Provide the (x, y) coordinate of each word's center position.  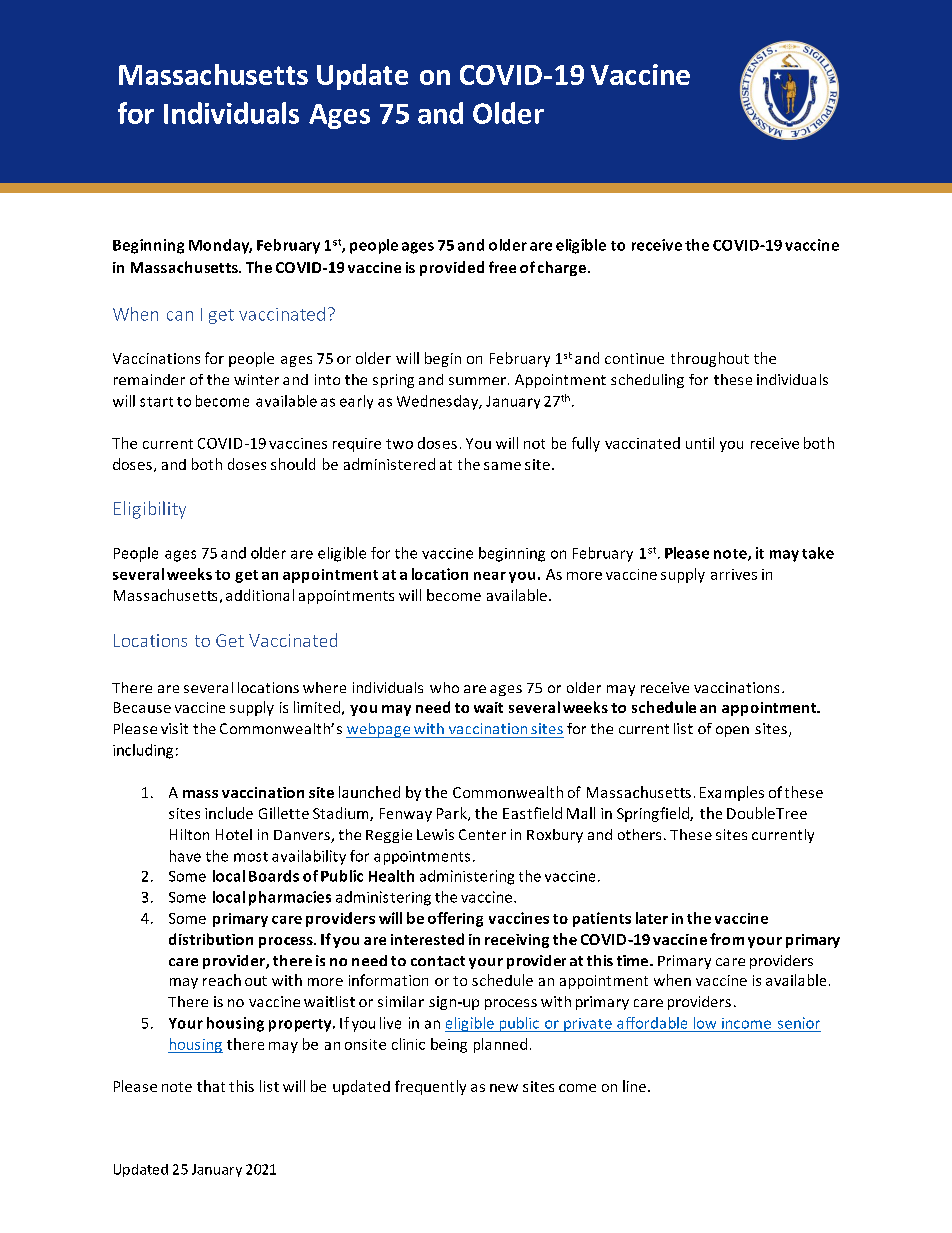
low (705, 1023)
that (211, 1086)
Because (142, 707)
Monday (220, 246)
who (444, 687)
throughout (710, 359)
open (732, 731)
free (502, 267)
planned (500, 1045)
